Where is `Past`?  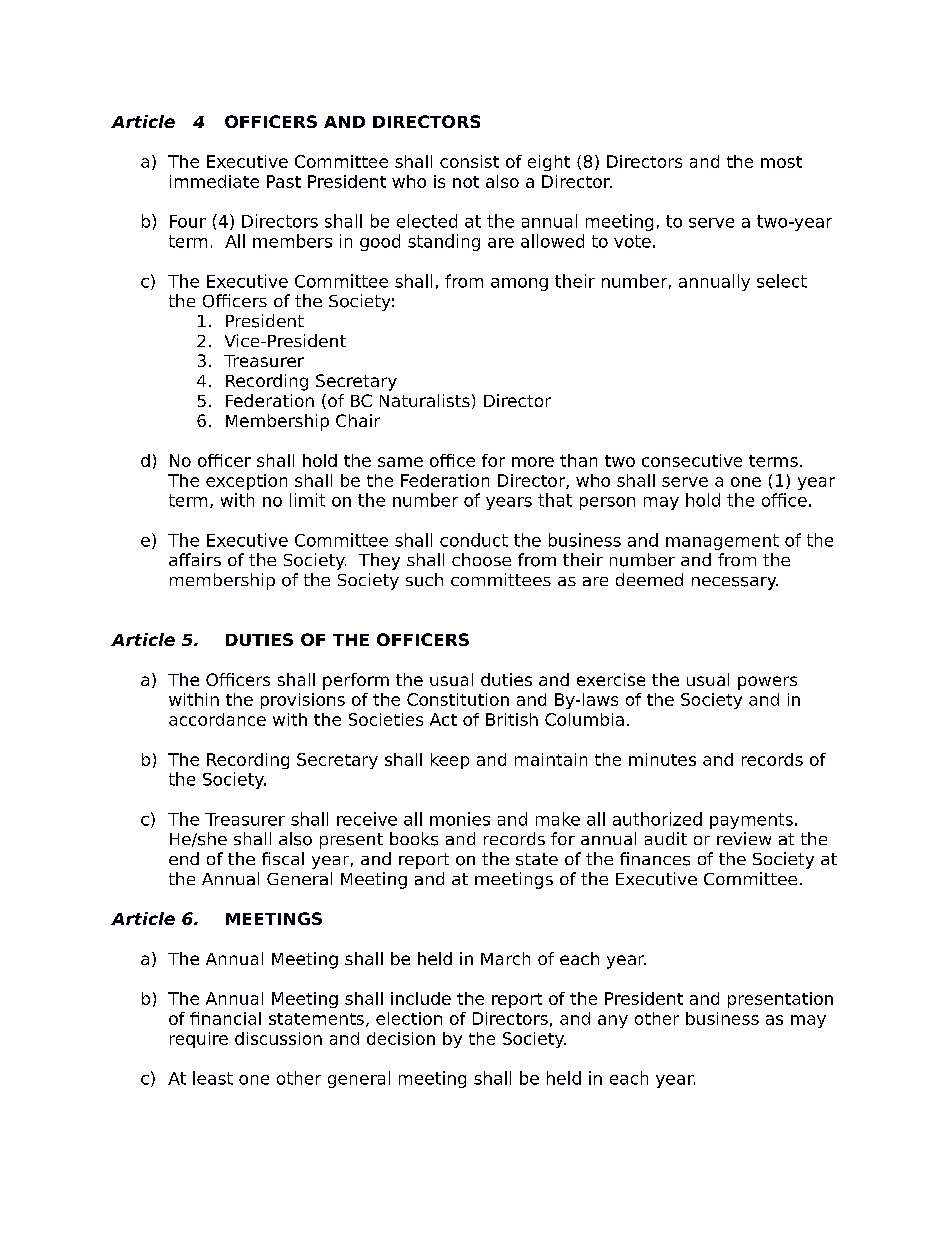 Past is located at coordinates (284, 181).
